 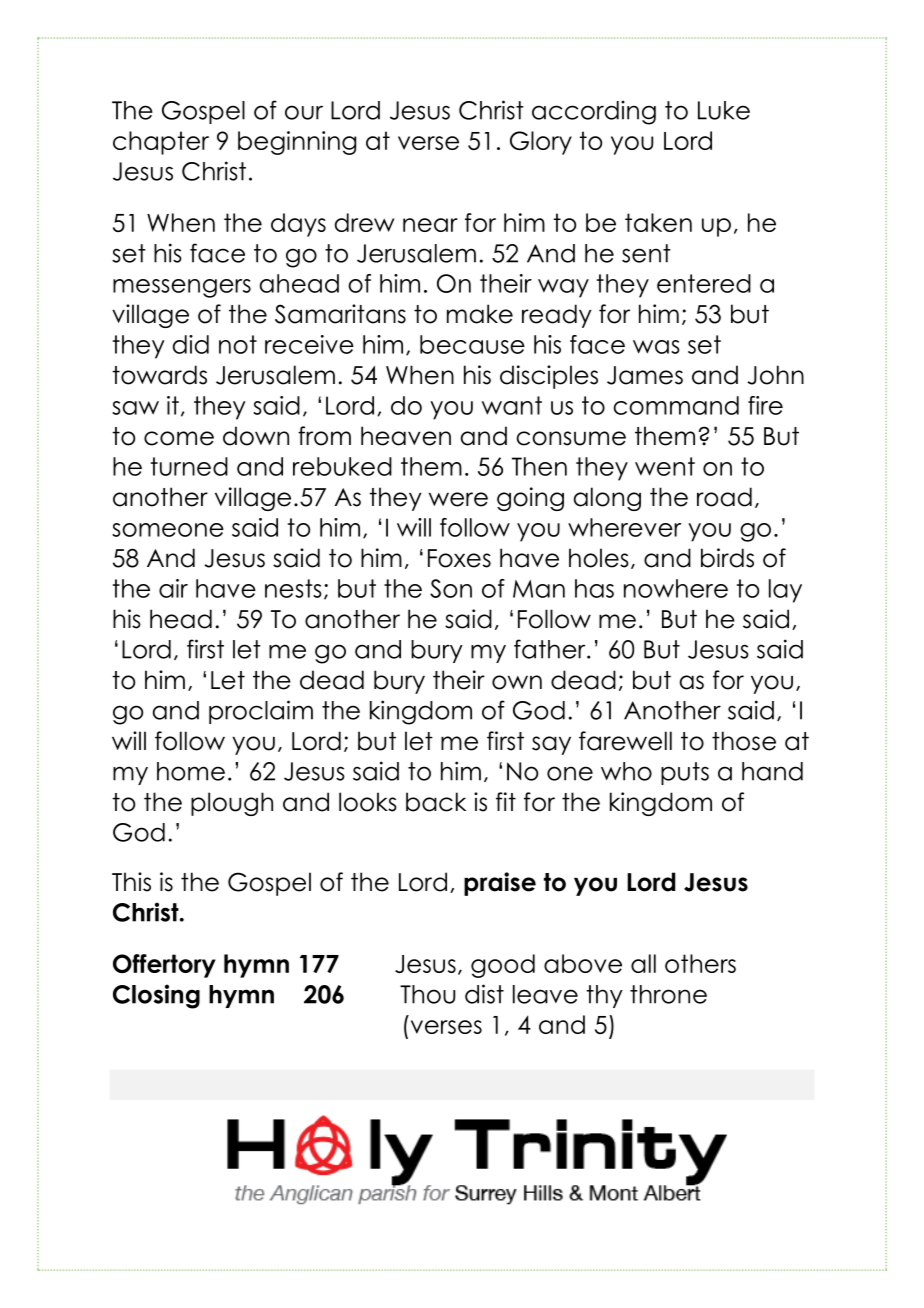 I want to click on Luke, so click(x=724, y=110).
